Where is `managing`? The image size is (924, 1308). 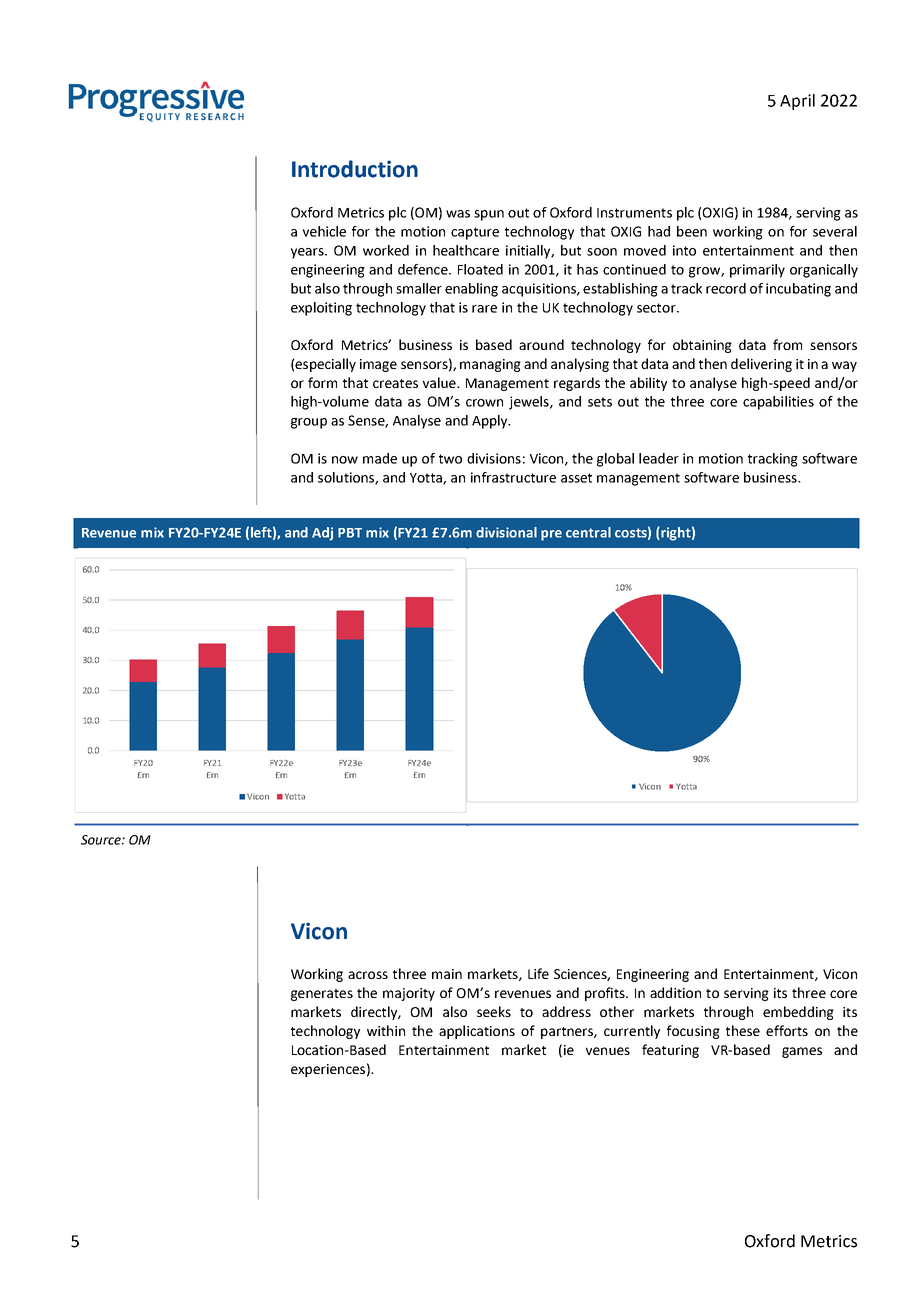 managing is located at coordinates (490, 365).
